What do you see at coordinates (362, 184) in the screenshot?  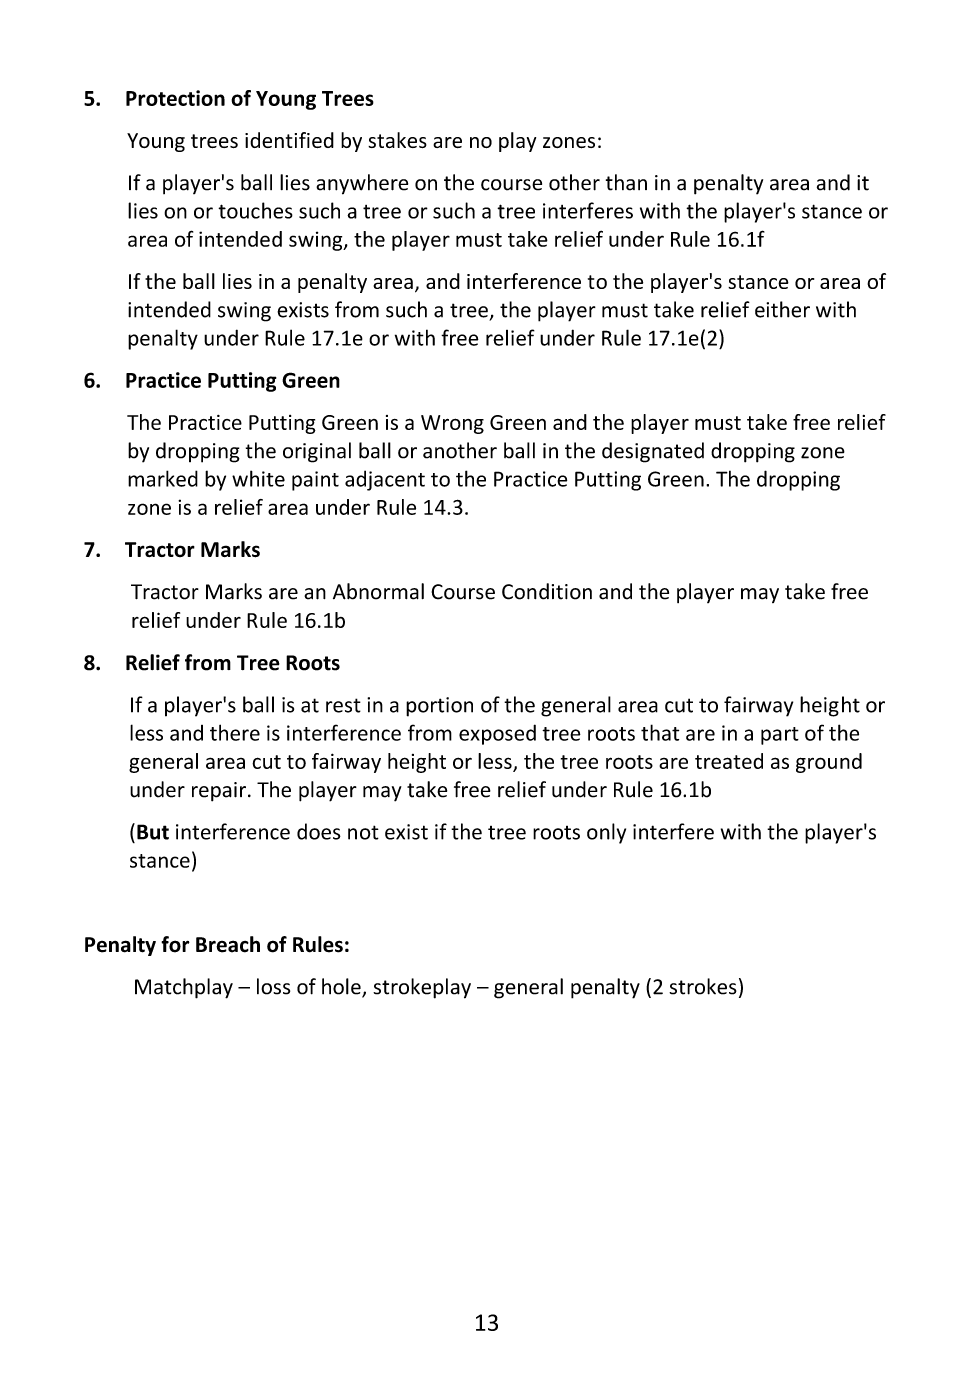 I see `anywhere` at bounding box center [362, 184].
